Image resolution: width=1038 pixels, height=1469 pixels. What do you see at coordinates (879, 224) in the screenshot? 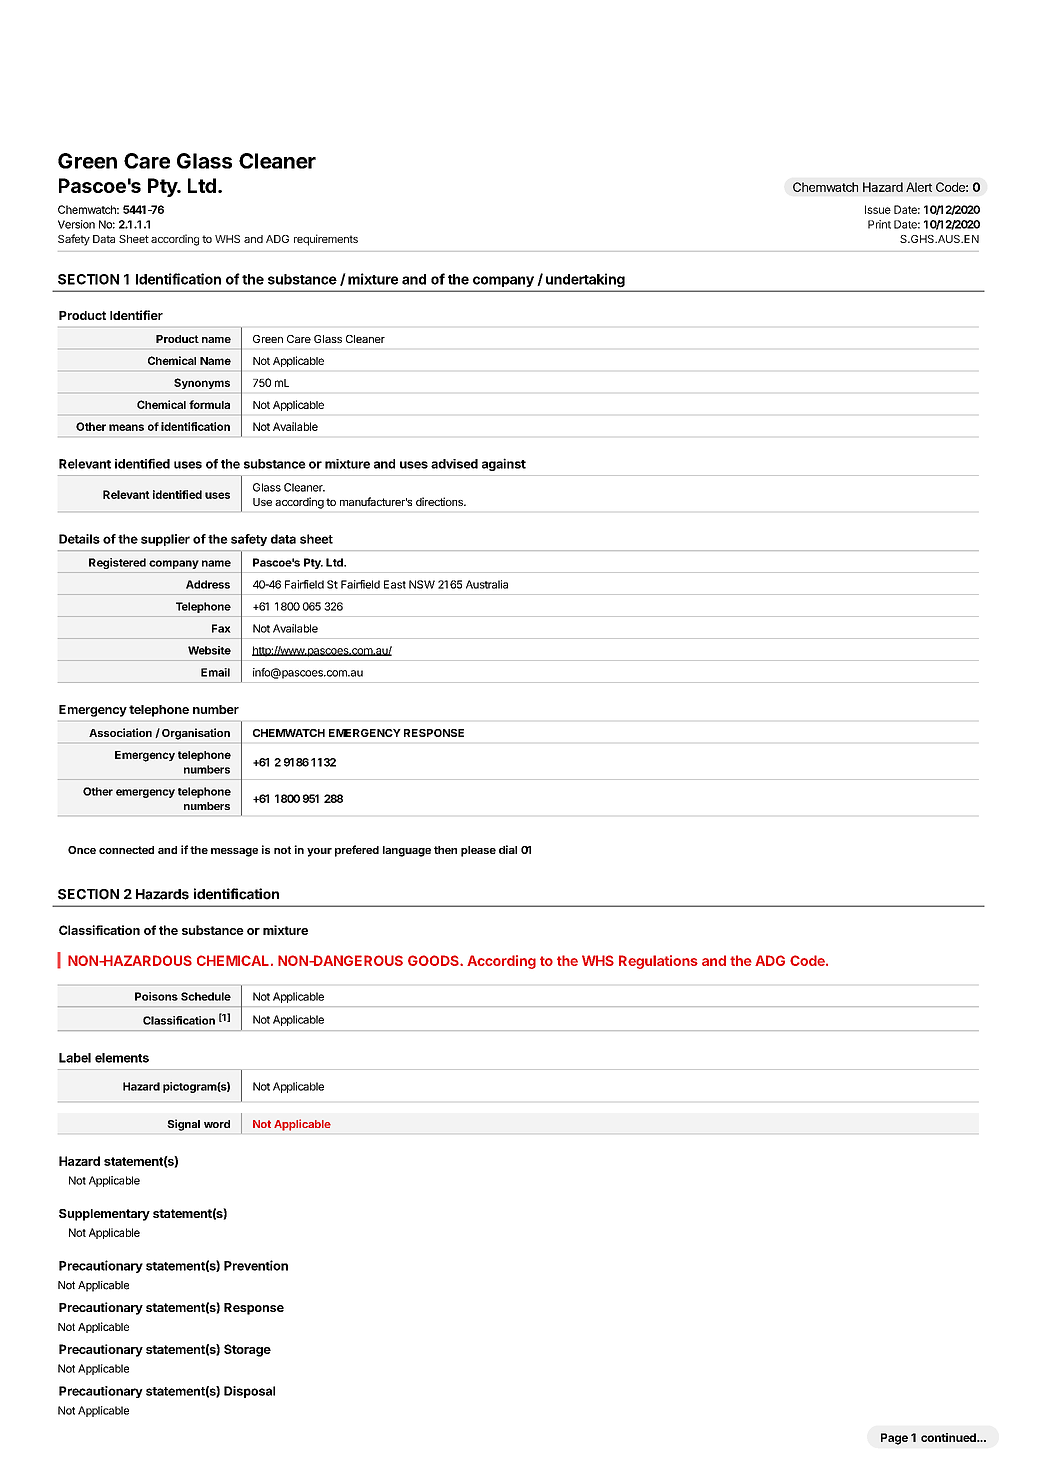
I see `Print` at bounding box center [879, 224].
